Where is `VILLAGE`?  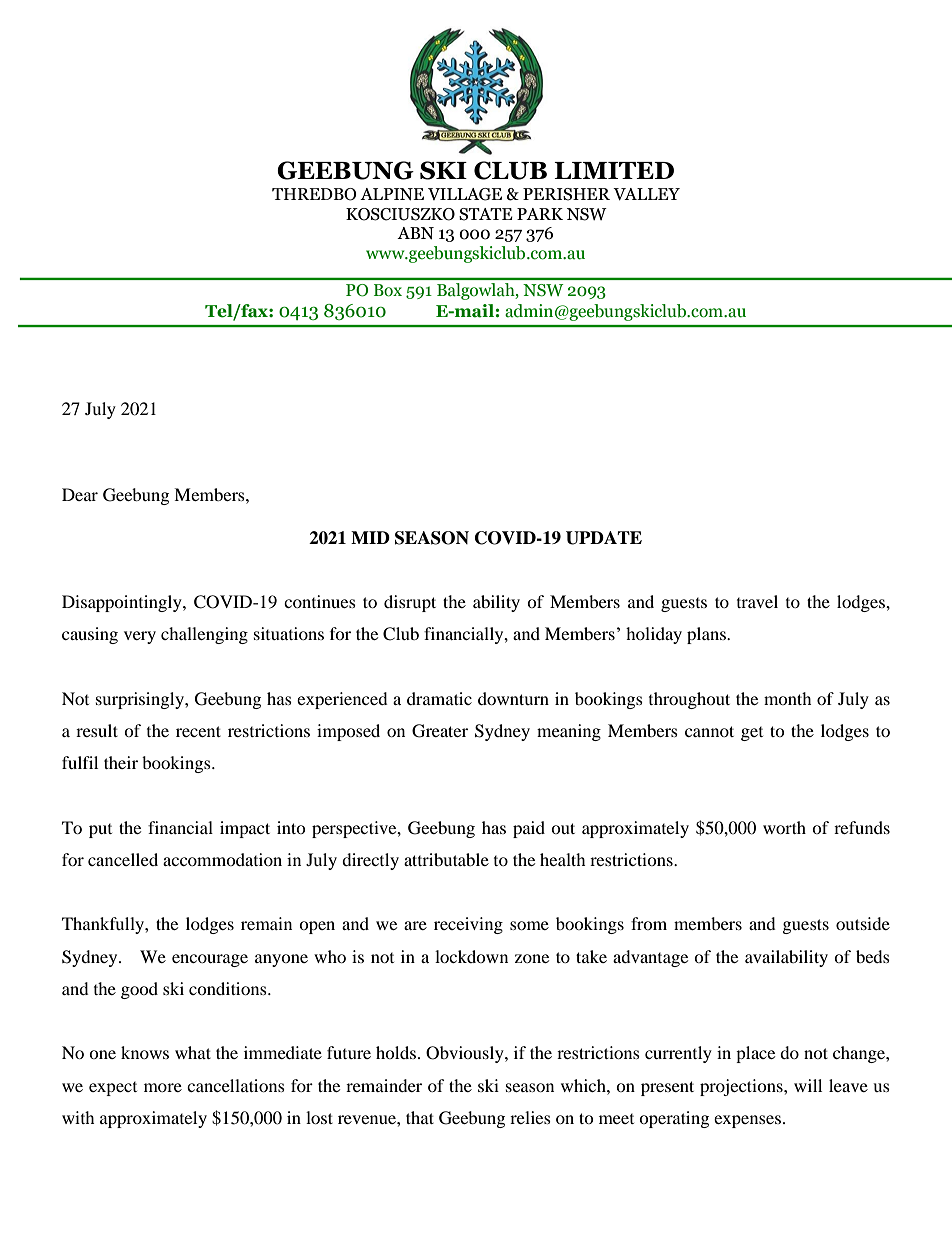 VILLAGE is located at coordinates (465, 194).
